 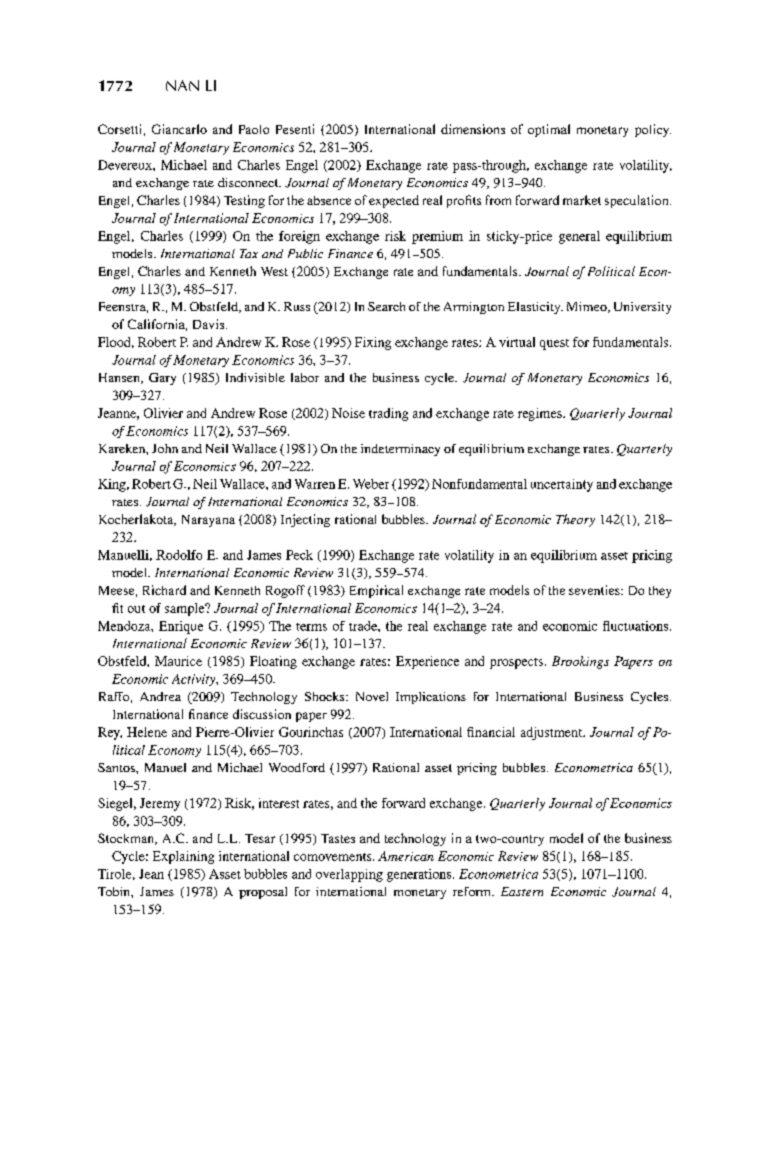 What do you see at coordinates (183, 857) in the screenshot?
I see `Explaining` at bounding box center [183, 857].
